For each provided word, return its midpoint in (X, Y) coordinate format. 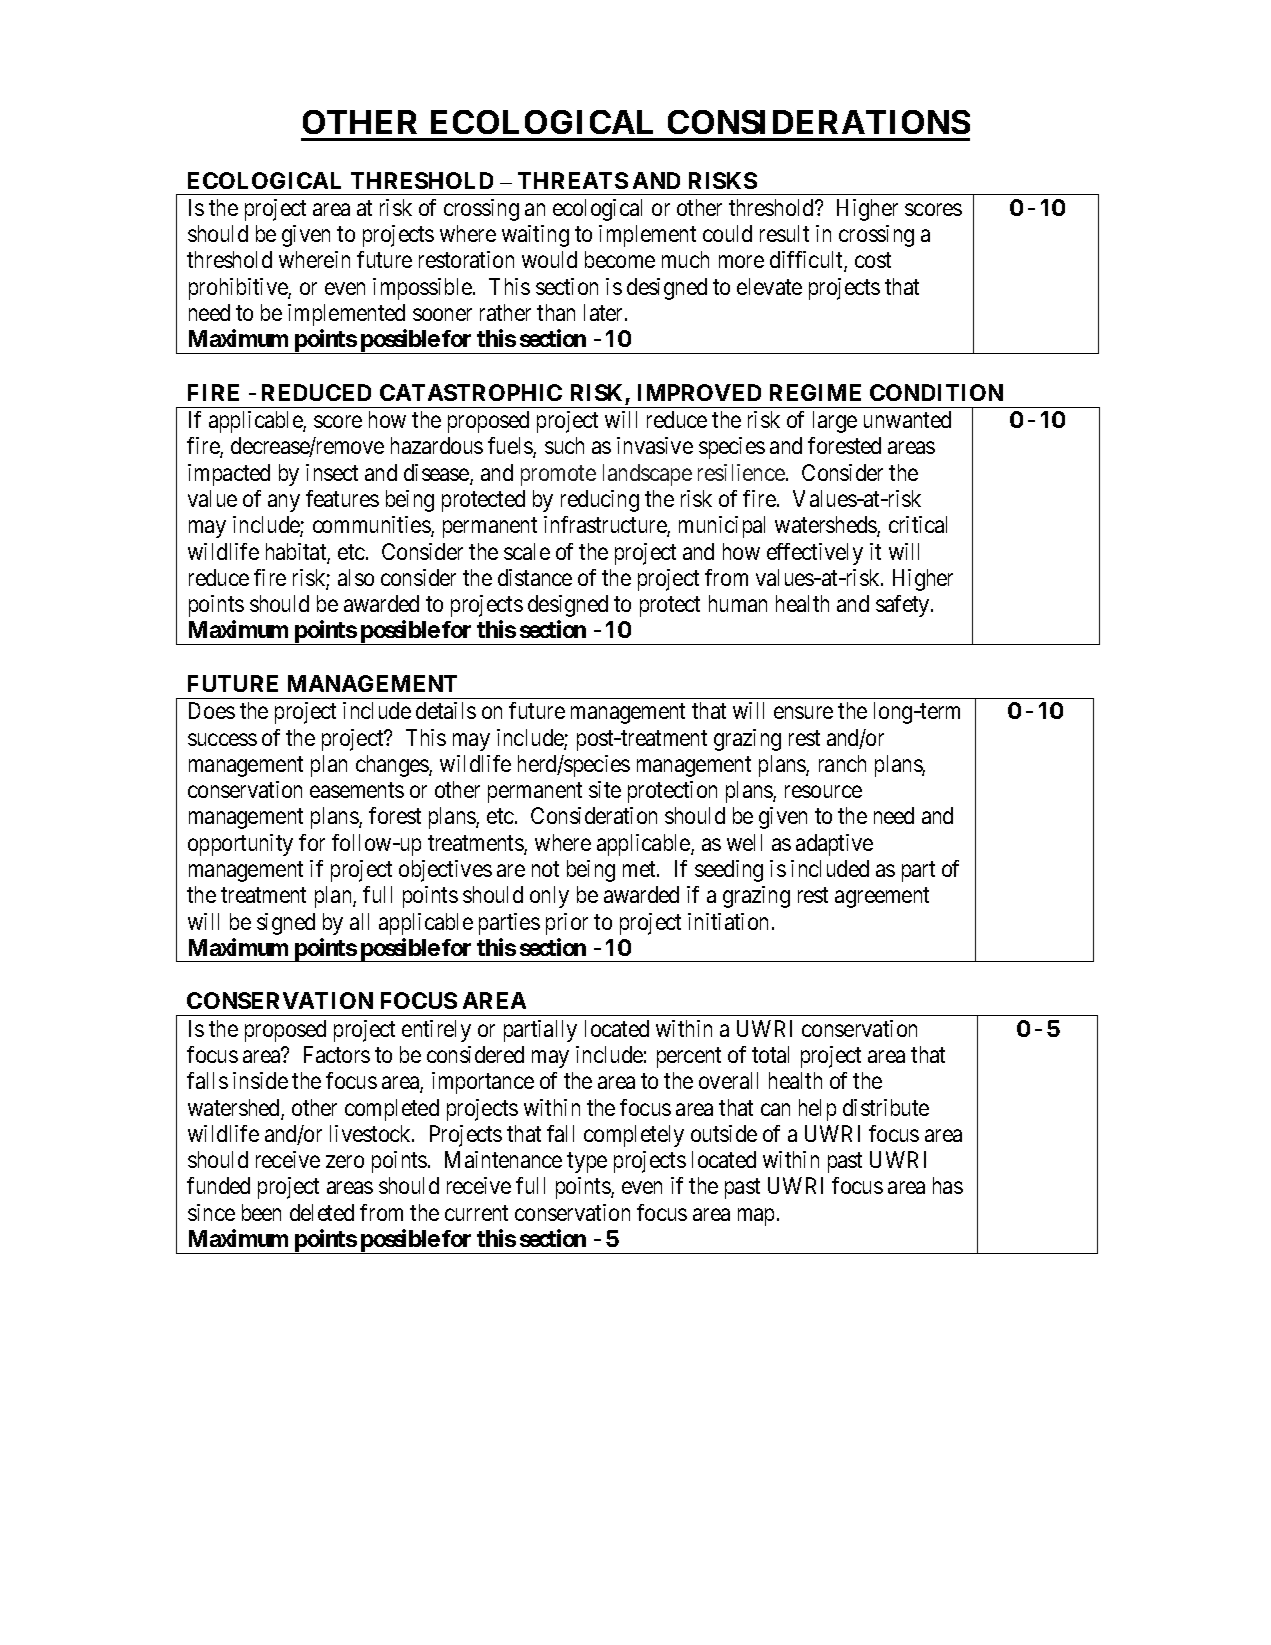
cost (873, 260)
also (356, 577)
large (835, 422)
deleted (322, 1212)
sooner (442, 315)
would (549, 259)
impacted (229, 475)
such (564, 445)
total (770, 1054)
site (605, 789)
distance (535, 577)
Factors (337, 1054)
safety (904, 606)
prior (567, 924)
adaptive (834, 845)
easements (357, 790)
